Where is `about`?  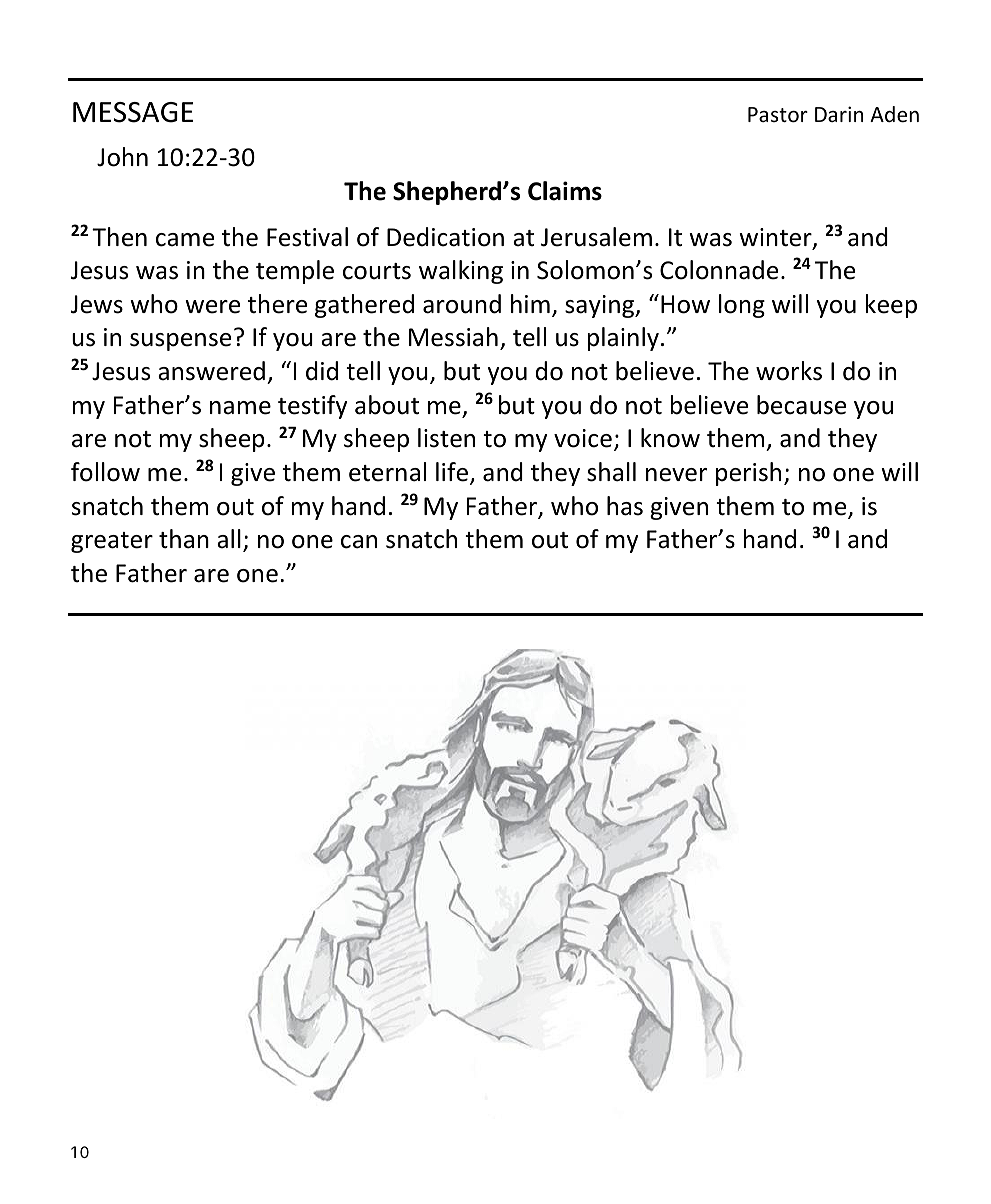 about is located at coordinates (387, 405).
